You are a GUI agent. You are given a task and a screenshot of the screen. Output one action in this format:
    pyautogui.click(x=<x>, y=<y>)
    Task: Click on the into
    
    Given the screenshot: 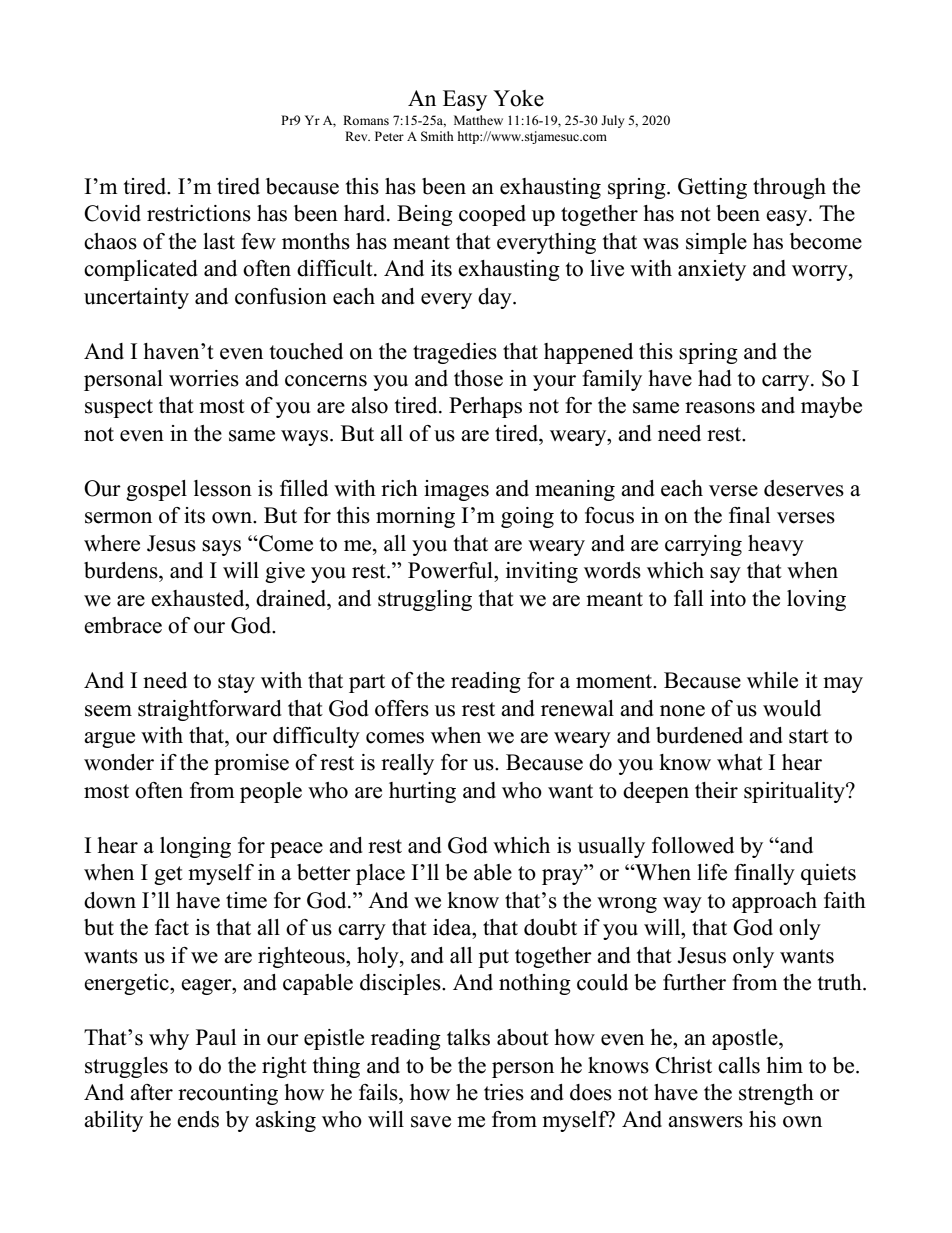 What is the action you would take?
    pyautogui.click(x=728, y=598)
